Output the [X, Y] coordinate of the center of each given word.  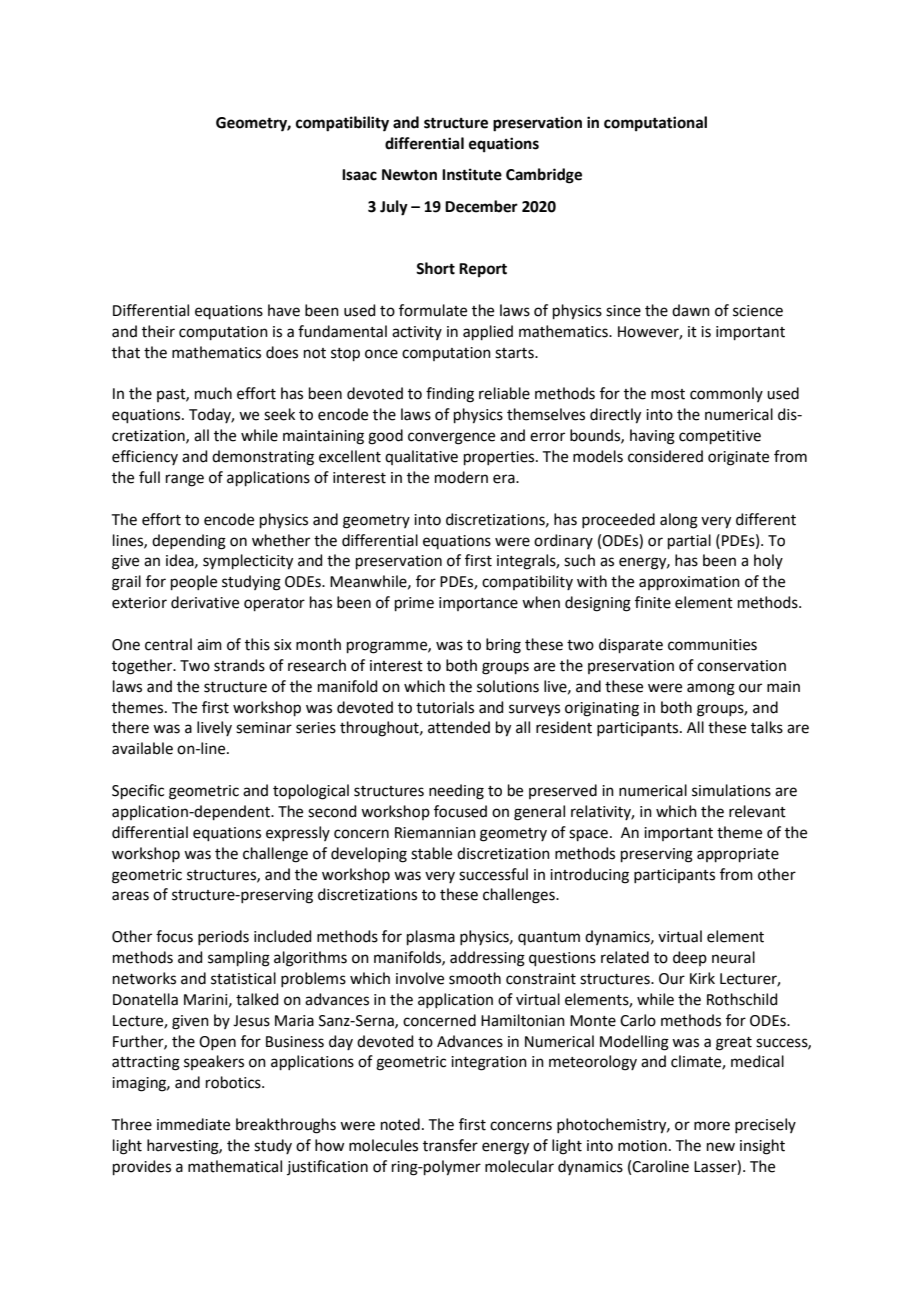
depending [189, 542]
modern [461, 477]
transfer [450, 1145]
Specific [138, 791]
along [679, 521]
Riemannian [435, 833]
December [481, 206]
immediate [193, 1124]
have [284, 310]
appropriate [738, 855]
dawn [691, 310]
